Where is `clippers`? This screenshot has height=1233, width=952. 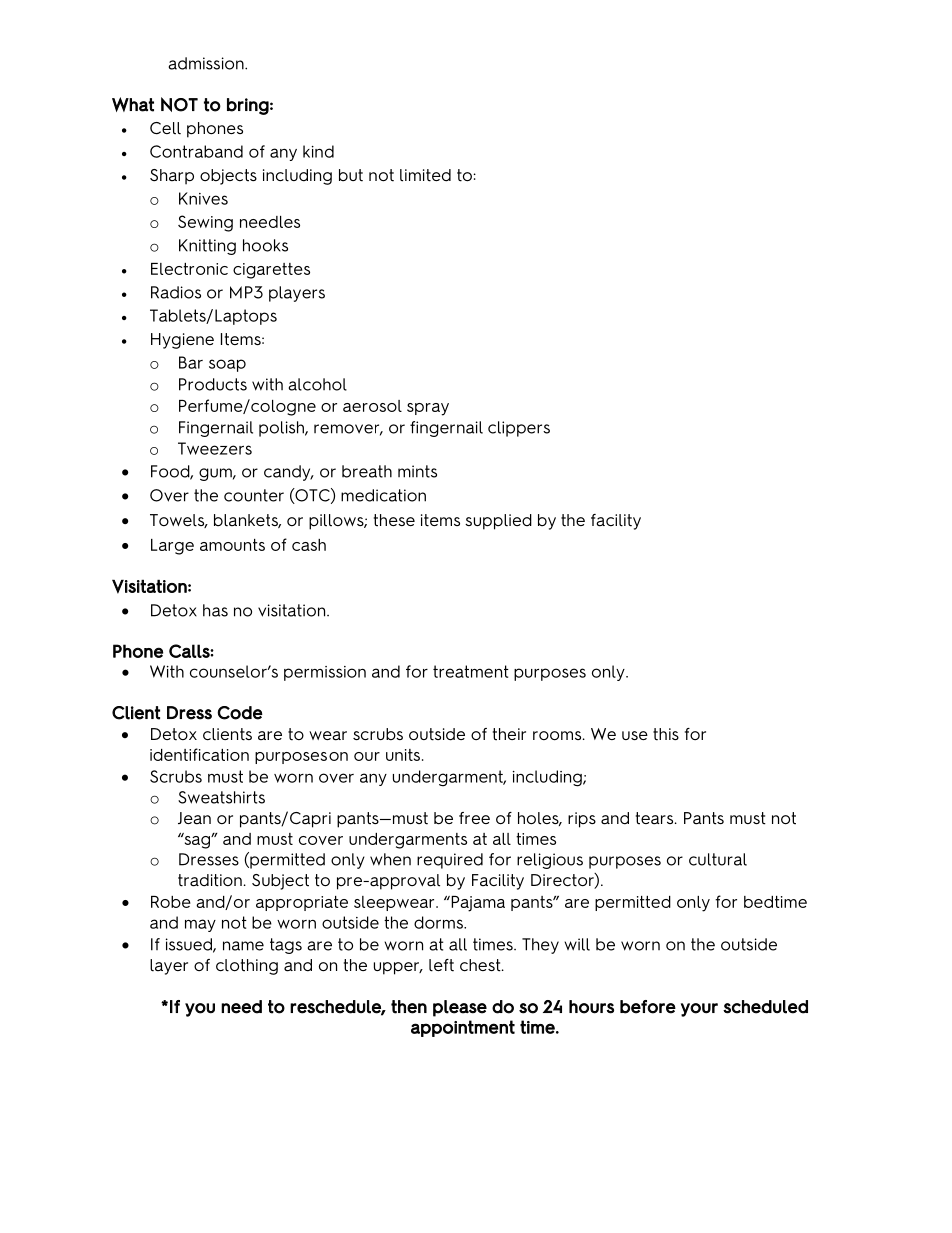
clippers is located at coordinates (519, 429).
